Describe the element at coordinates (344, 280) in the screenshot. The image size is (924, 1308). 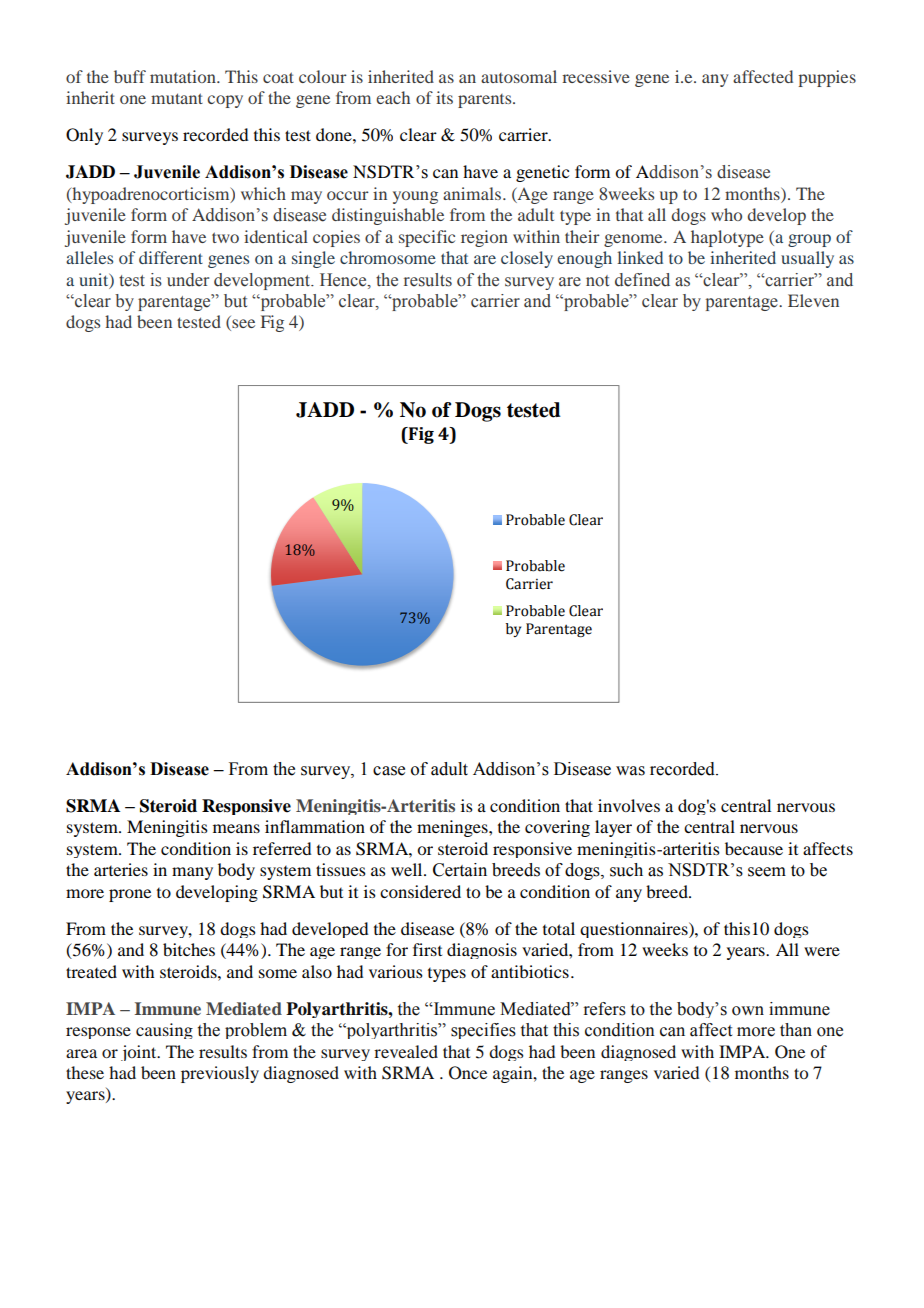
I see `Hence` at that location.
